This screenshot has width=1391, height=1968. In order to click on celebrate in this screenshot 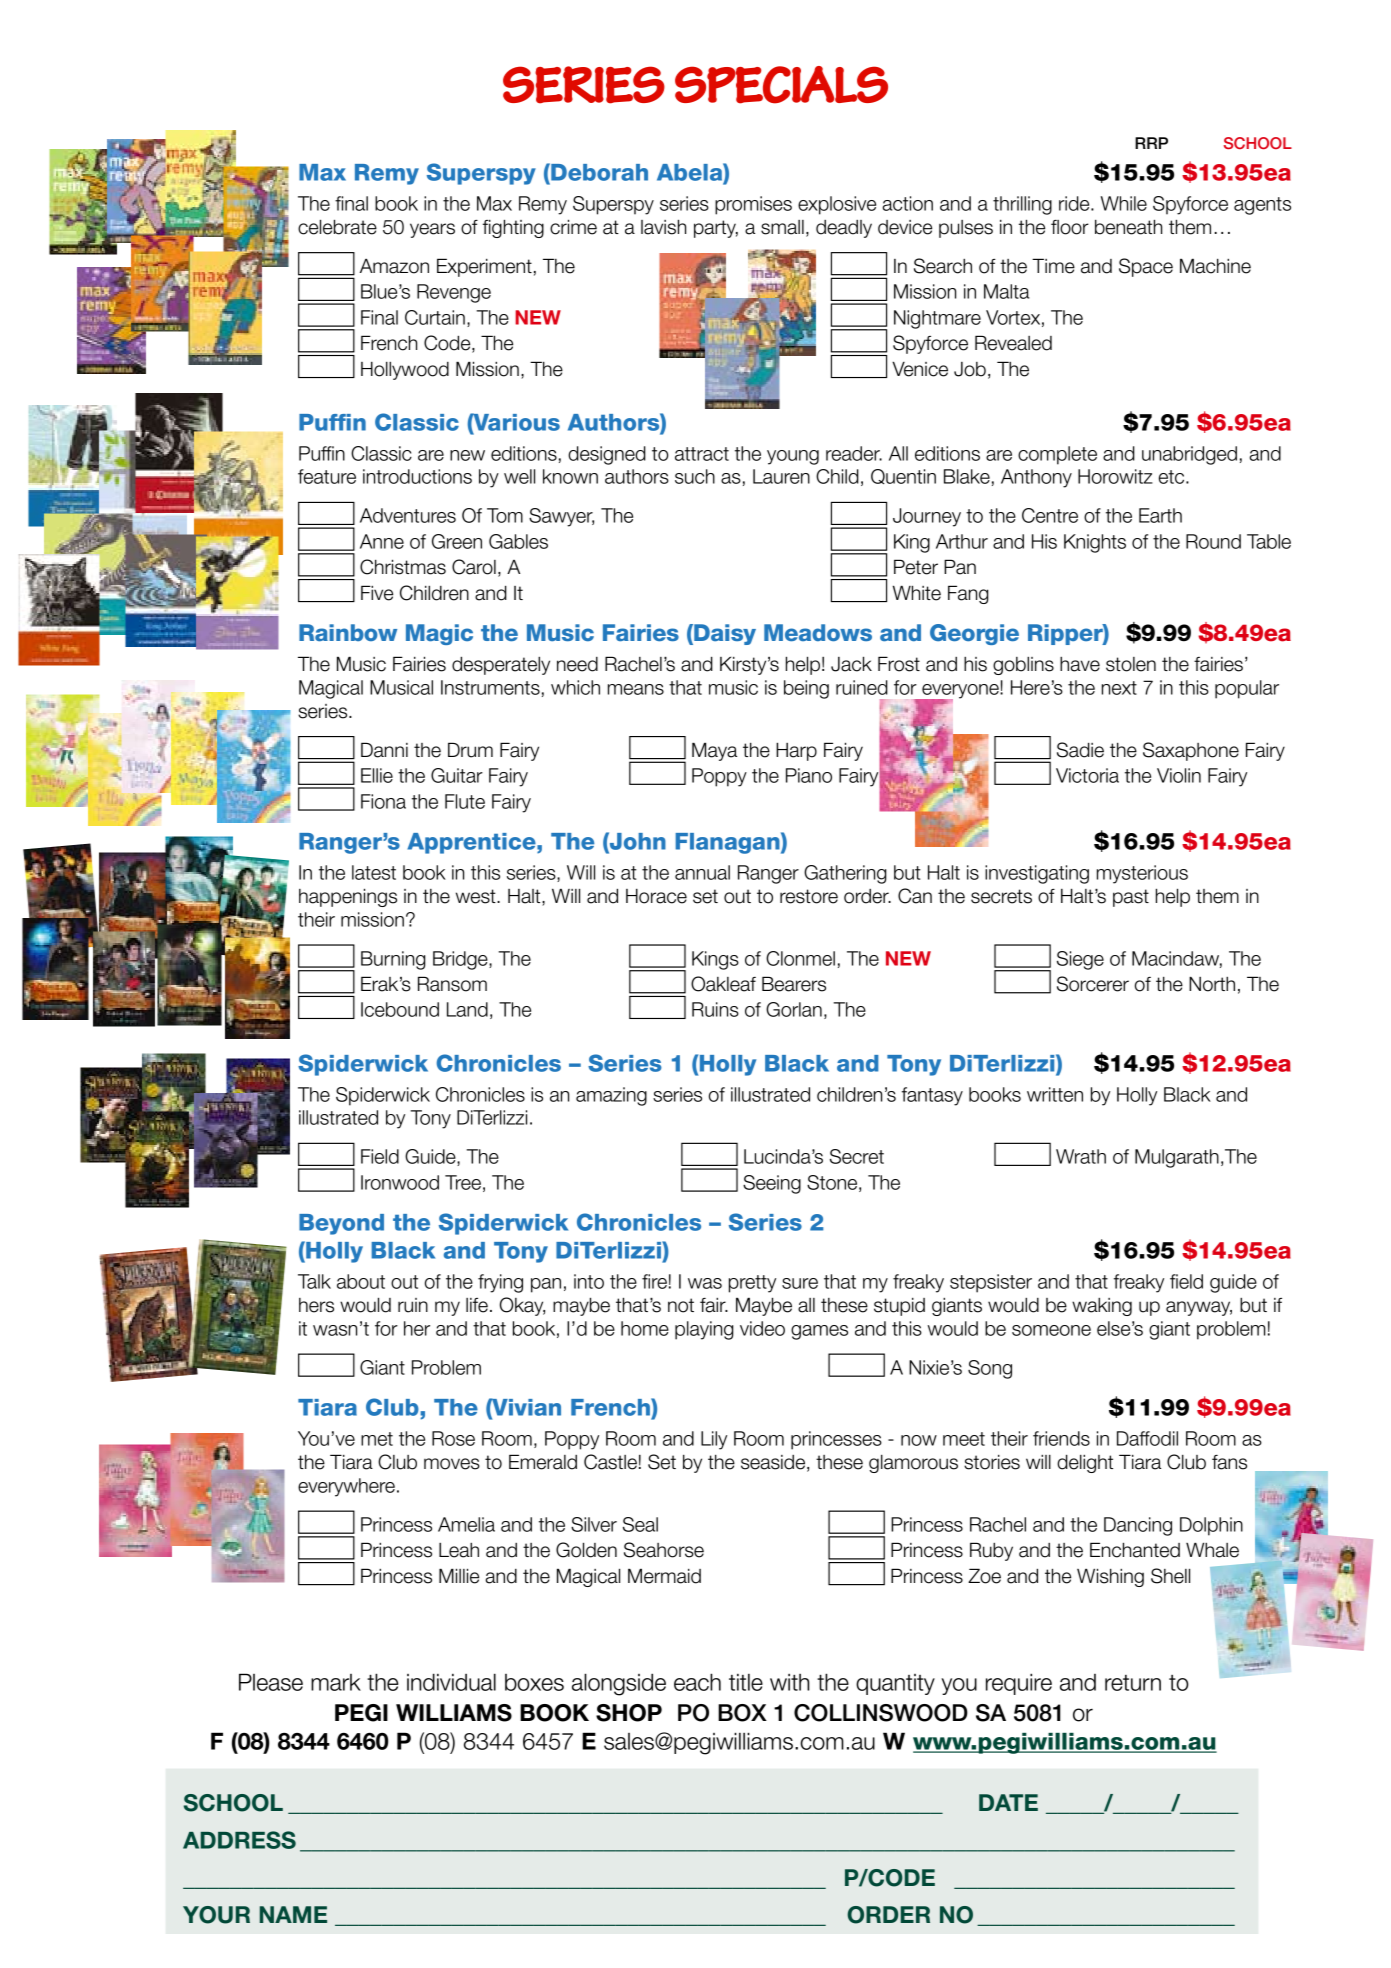, I will do `click(337, 227)`.
